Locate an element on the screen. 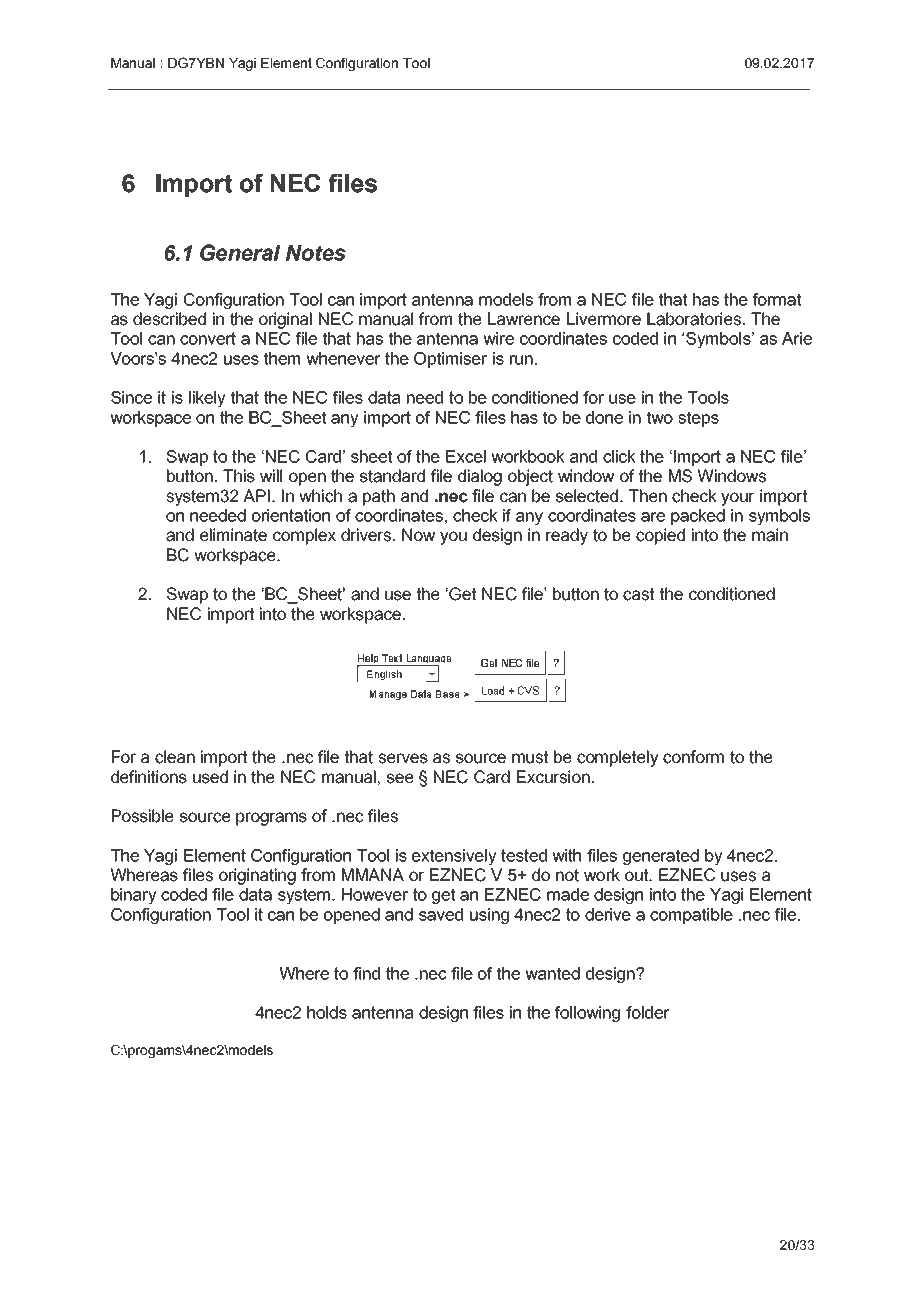 The image size is (924, 1308). wanted is located at coordinates (552, 973).
